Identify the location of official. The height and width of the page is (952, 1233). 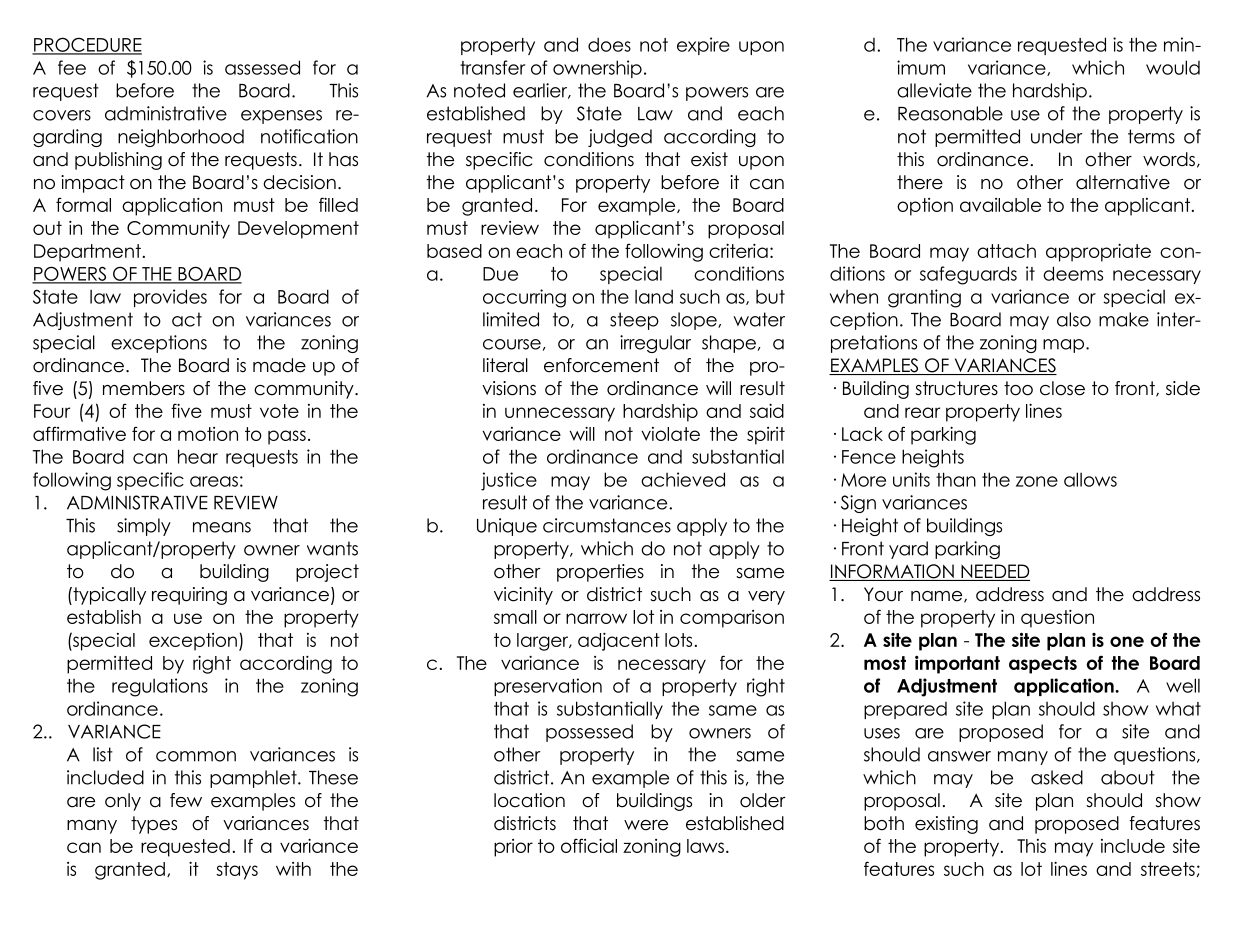
(589, 845).
